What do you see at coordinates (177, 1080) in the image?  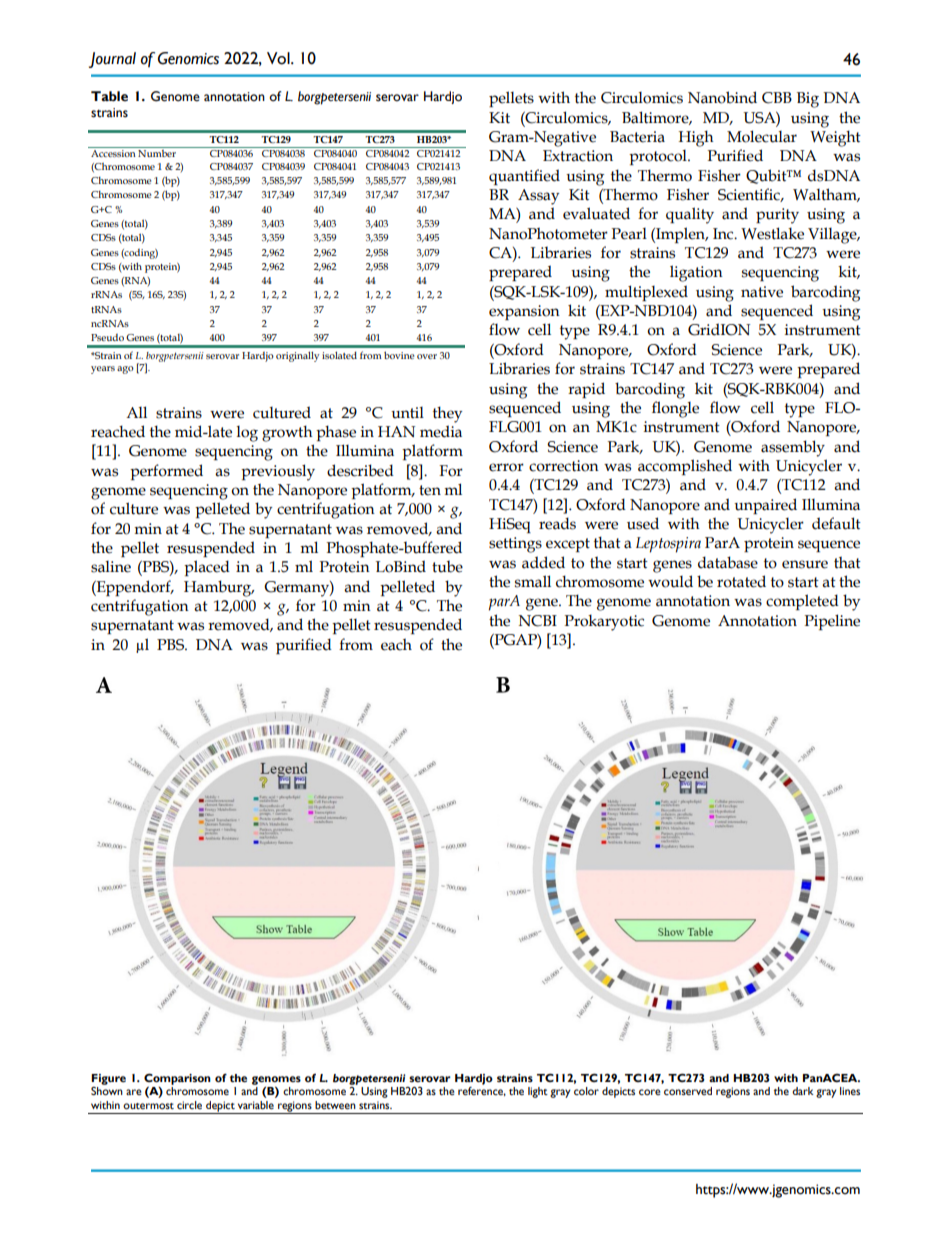 I see `Comparison` at bounding box center [177, 1080].
